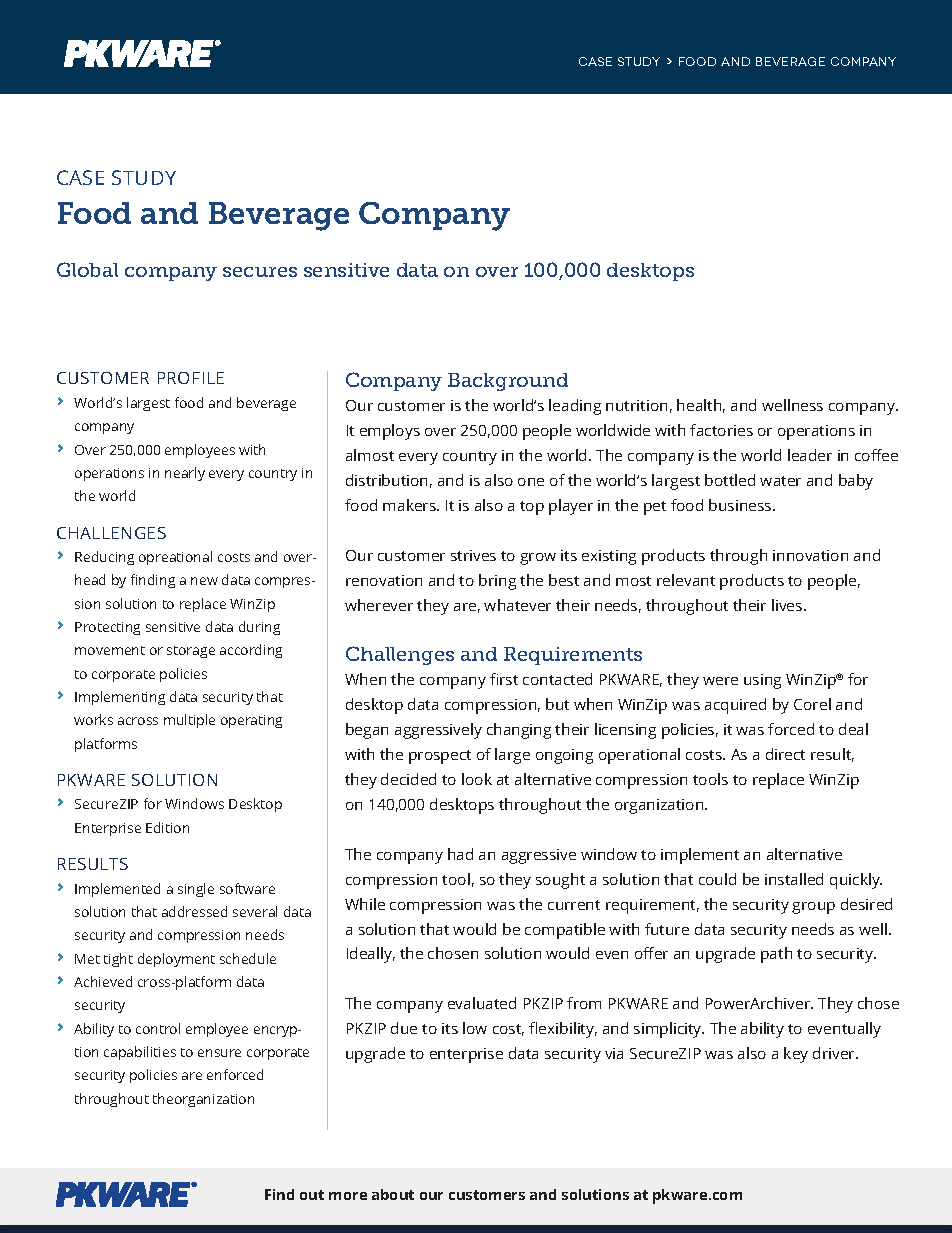 The image size is (952, 1233). Describe the element at coordinates (519, 731) in the page. I see `changing` at that location.
